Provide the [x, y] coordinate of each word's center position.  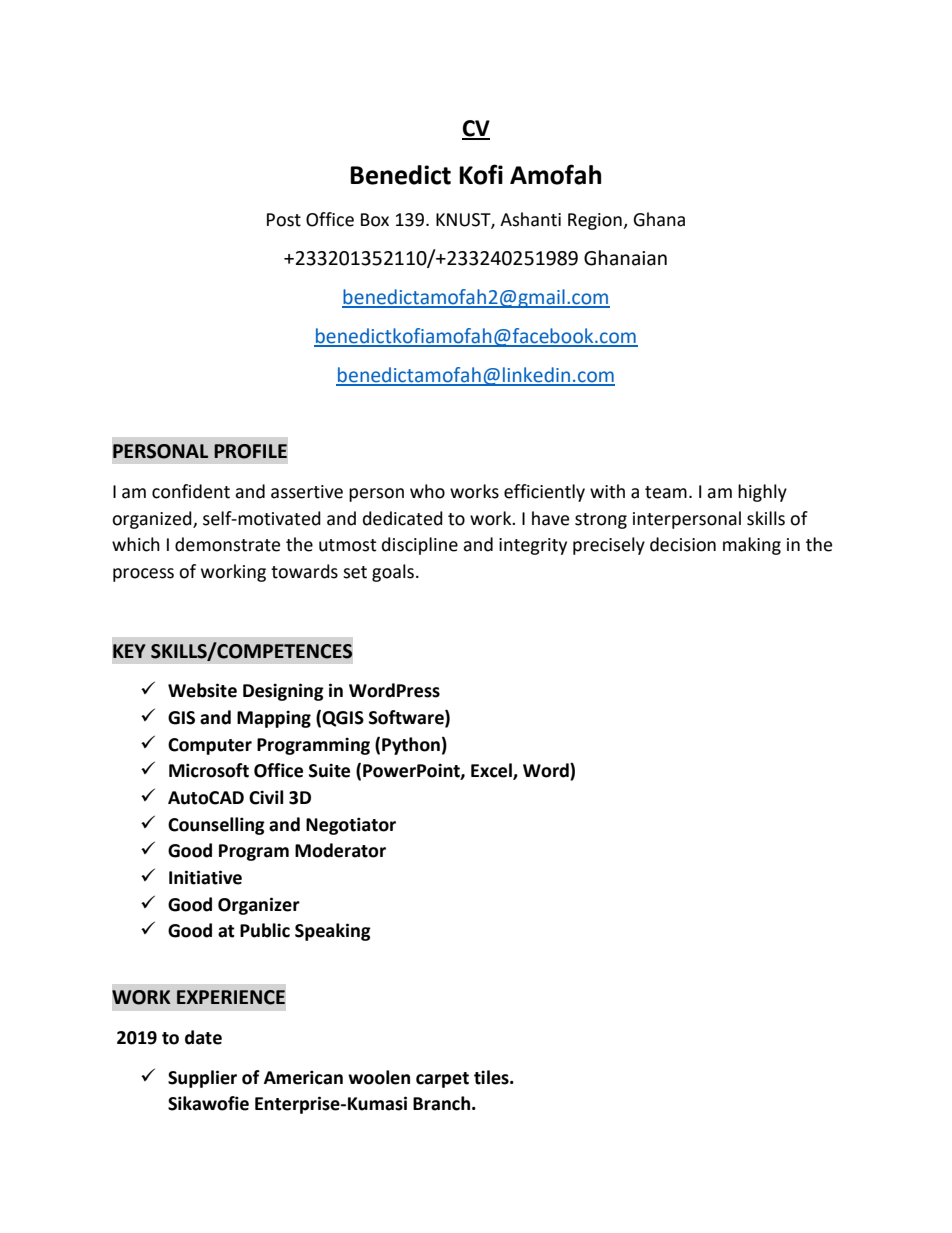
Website [202, 690]
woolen [379, 1077]
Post [284, 220]
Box [375, 220]
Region [596, 221]
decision [683, 544]
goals [393, 573]
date [203, 1037]
